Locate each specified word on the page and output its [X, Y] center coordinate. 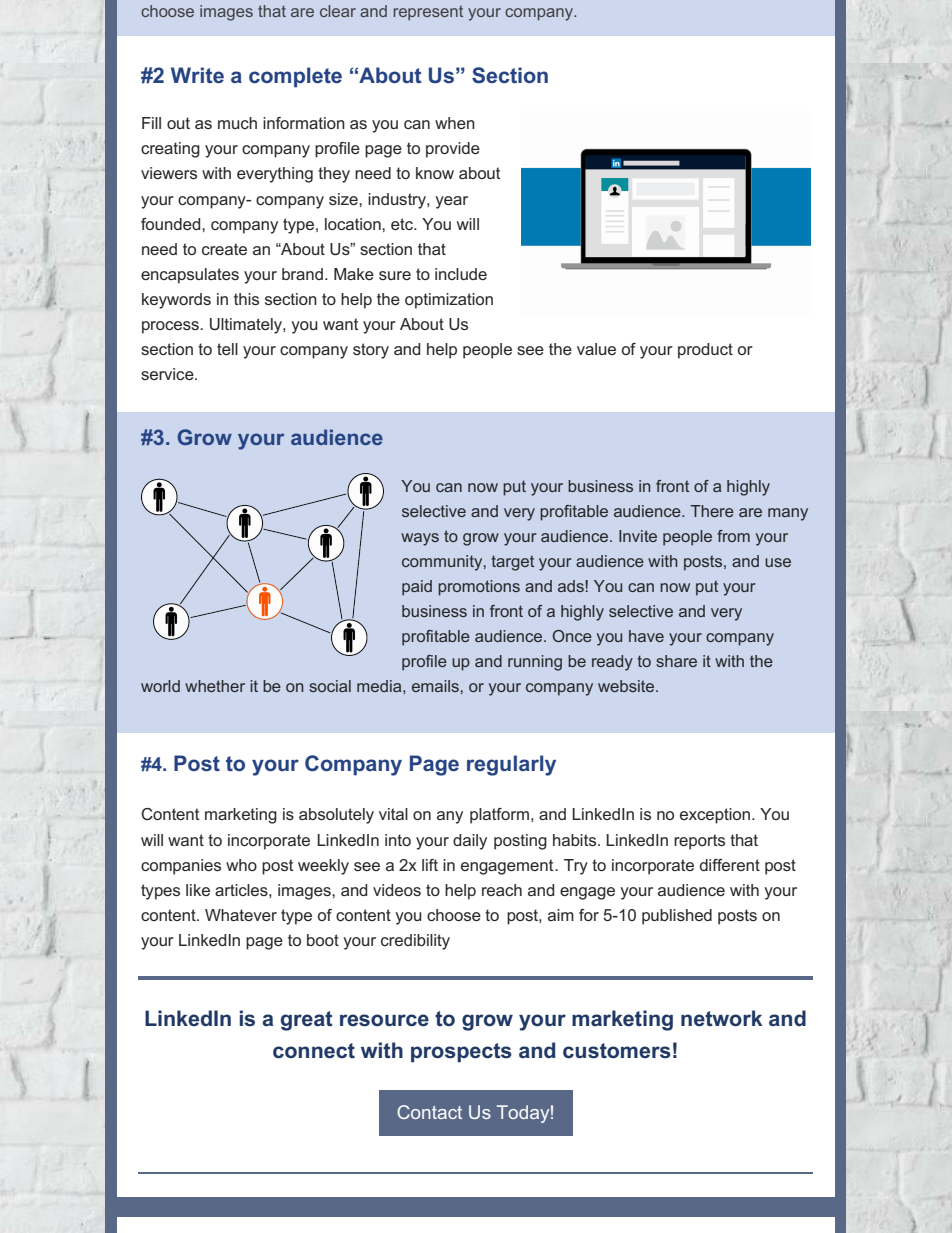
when [455, 123]
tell [227, 349]
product [705, 351]
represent [428, 13]
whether [215, 686]
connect [314, 1051]
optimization [449, 301]
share [676, 661]
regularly [511, 765]
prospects [461, 1053]
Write [197, 75]
